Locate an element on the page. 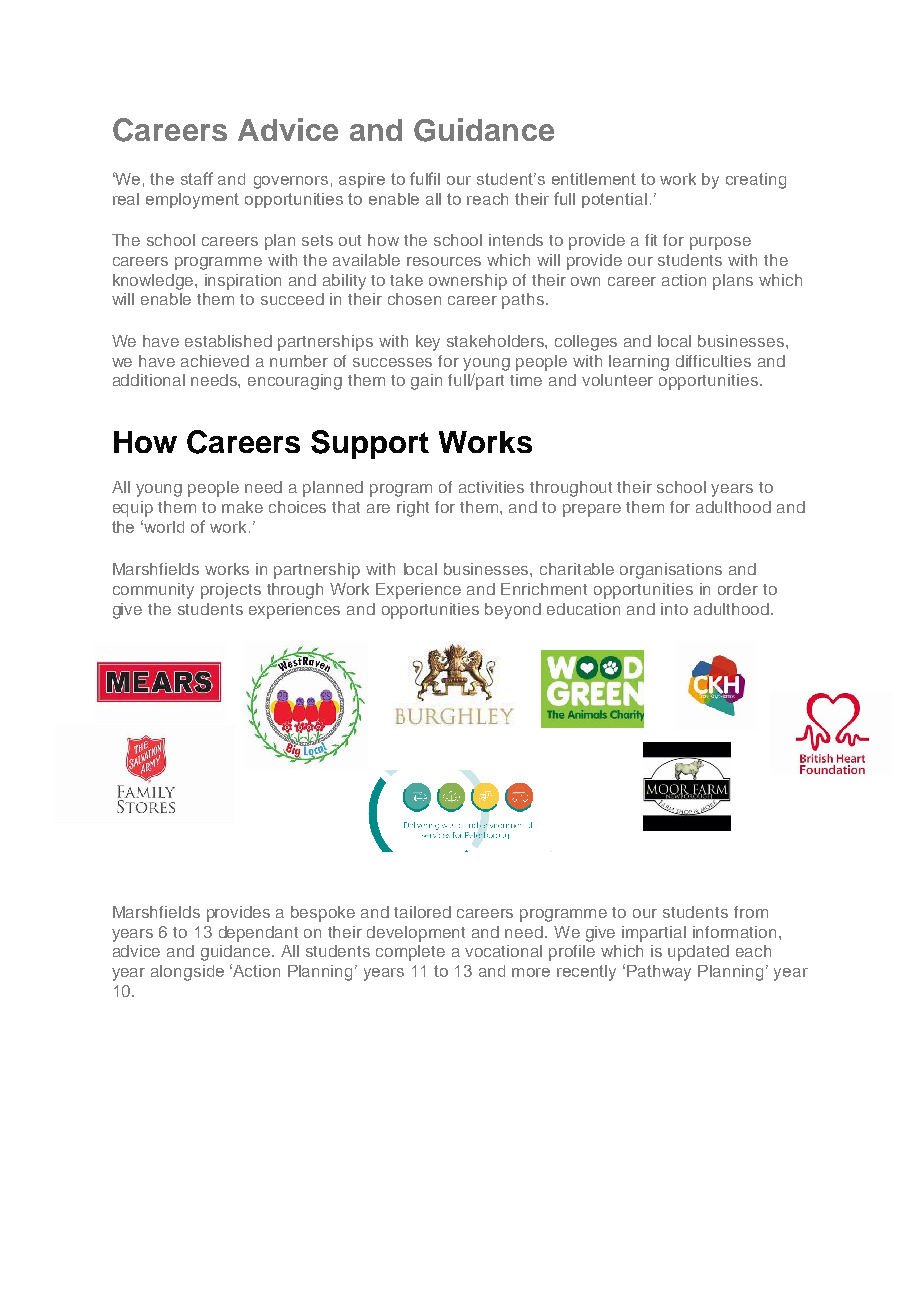 This document has height=1308, width=924. into is located at coordinates (674, 609).
